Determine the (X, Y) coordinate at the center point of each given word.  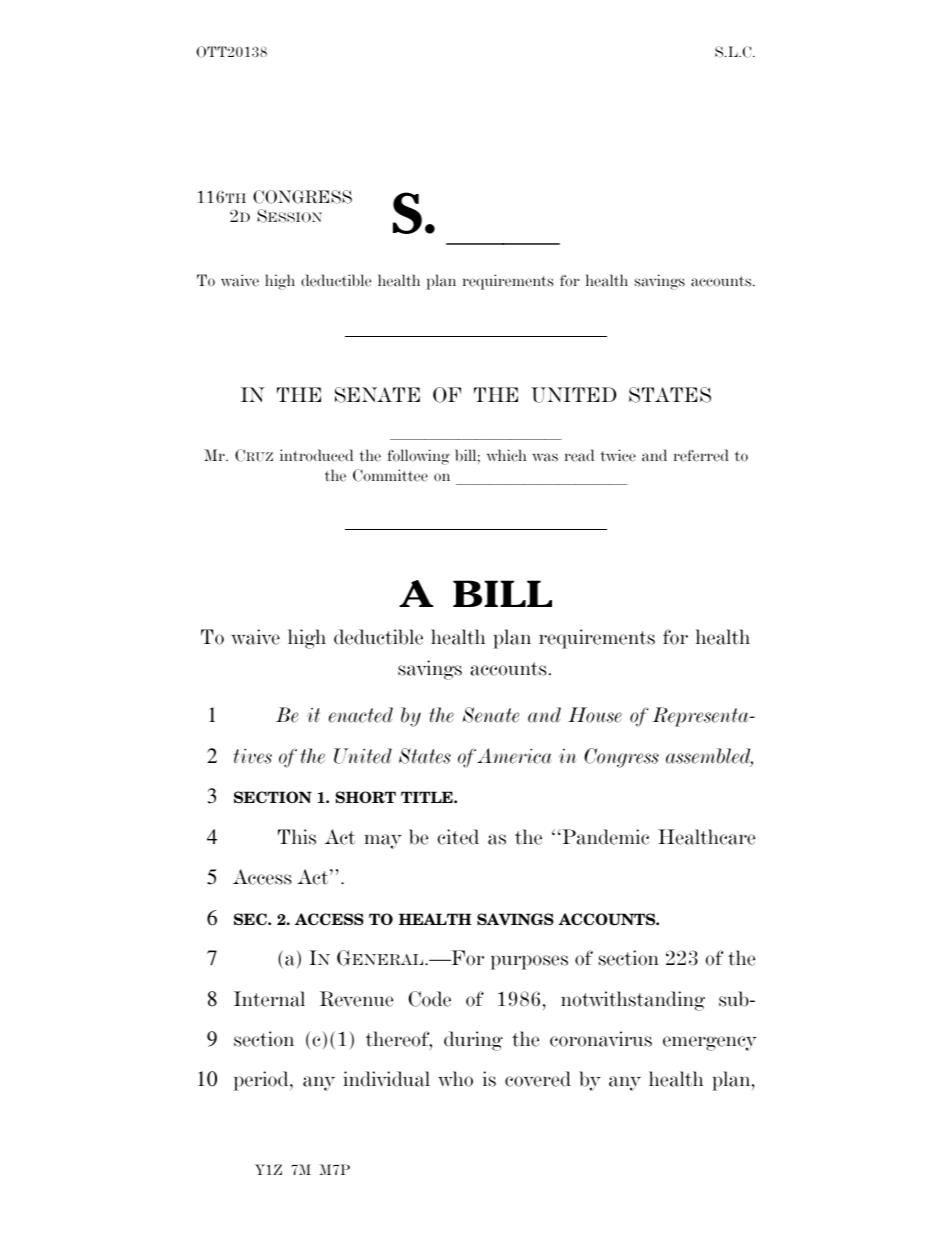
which (506, 455)
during (473, 1041)
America (514, 756)
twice (618, 455)
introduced (316, 455)
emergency (710, 1043)
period (262, 1081)
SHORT (366, 797)
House (595, 715)
